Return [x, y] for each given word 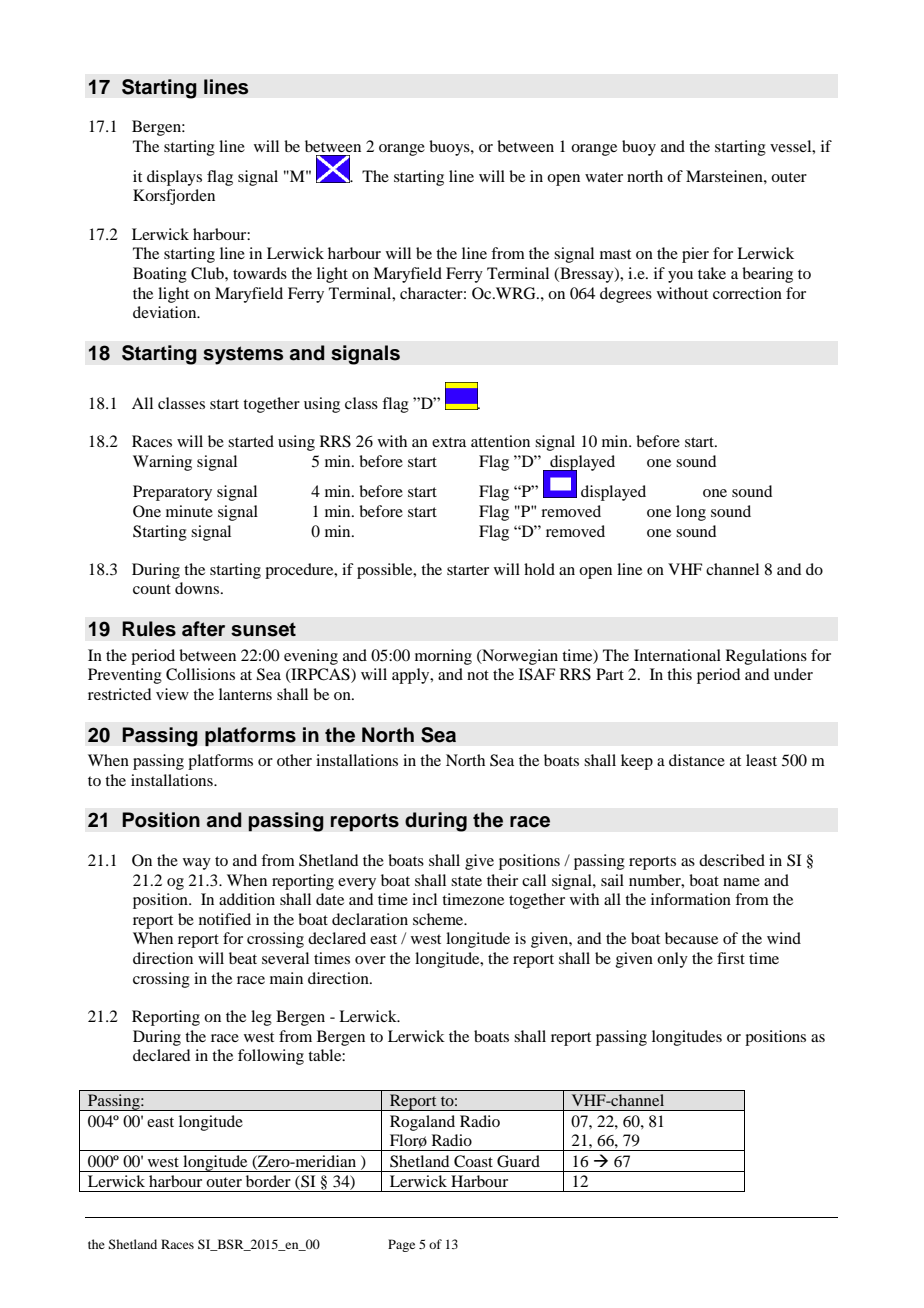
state [466, 881]
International [677, 655]
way [197, 864]
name [741, 882]
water [604, 177]
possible [386, 571]
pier [695, 255]
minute [189, 511]
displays [174, 178]
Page [401, 1245]
